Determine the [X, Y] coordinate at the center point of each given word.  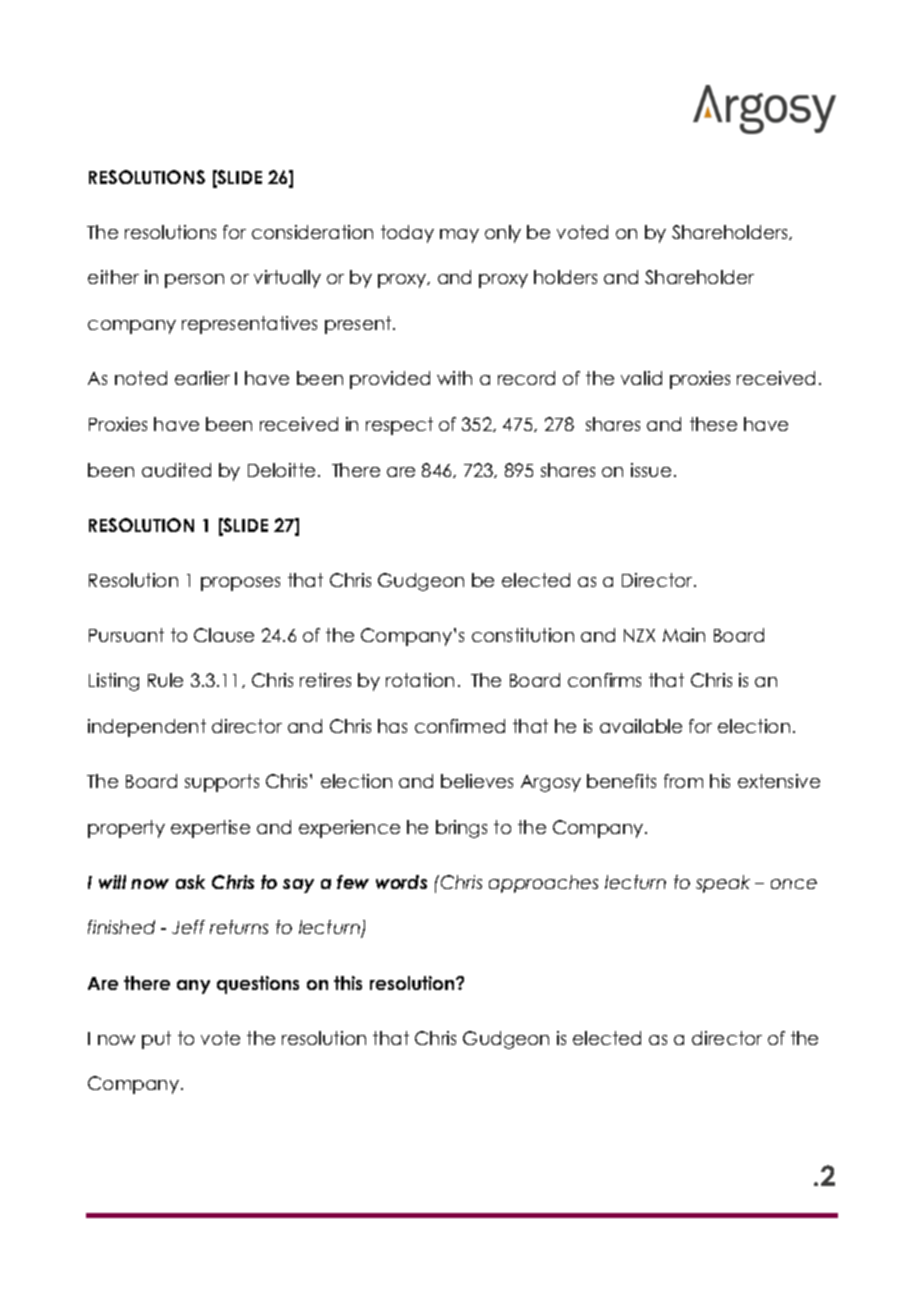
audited [176, 470]
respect [399, 426]
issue [651, 470]
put [156, 1040]
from [683, 781]
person [194, 281]
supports [222, 783]
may [459, 236]
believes [477, 781]
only [503, 234]
